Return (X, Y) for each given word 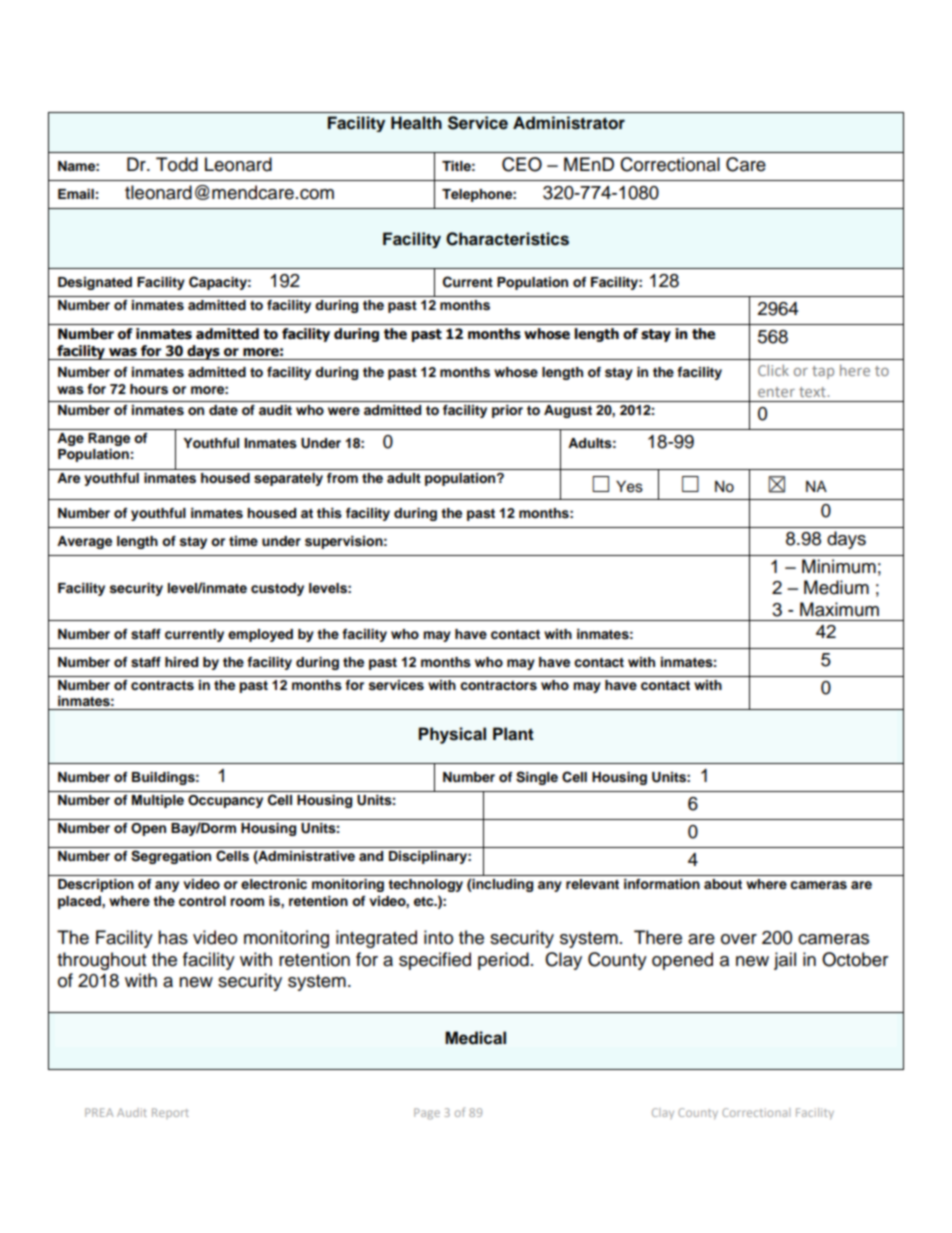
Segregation (171, 857)
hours (149, 389)
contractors (498, 686)
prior (507, 411)
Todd (177, 164)
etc (425, 901)
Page (427, 1114)
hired (181, 662)
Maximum (839, 609)
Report (170, 1113)
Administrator (569, 123)
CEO (522, 164)
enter (776, 392)
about (723, 884)
